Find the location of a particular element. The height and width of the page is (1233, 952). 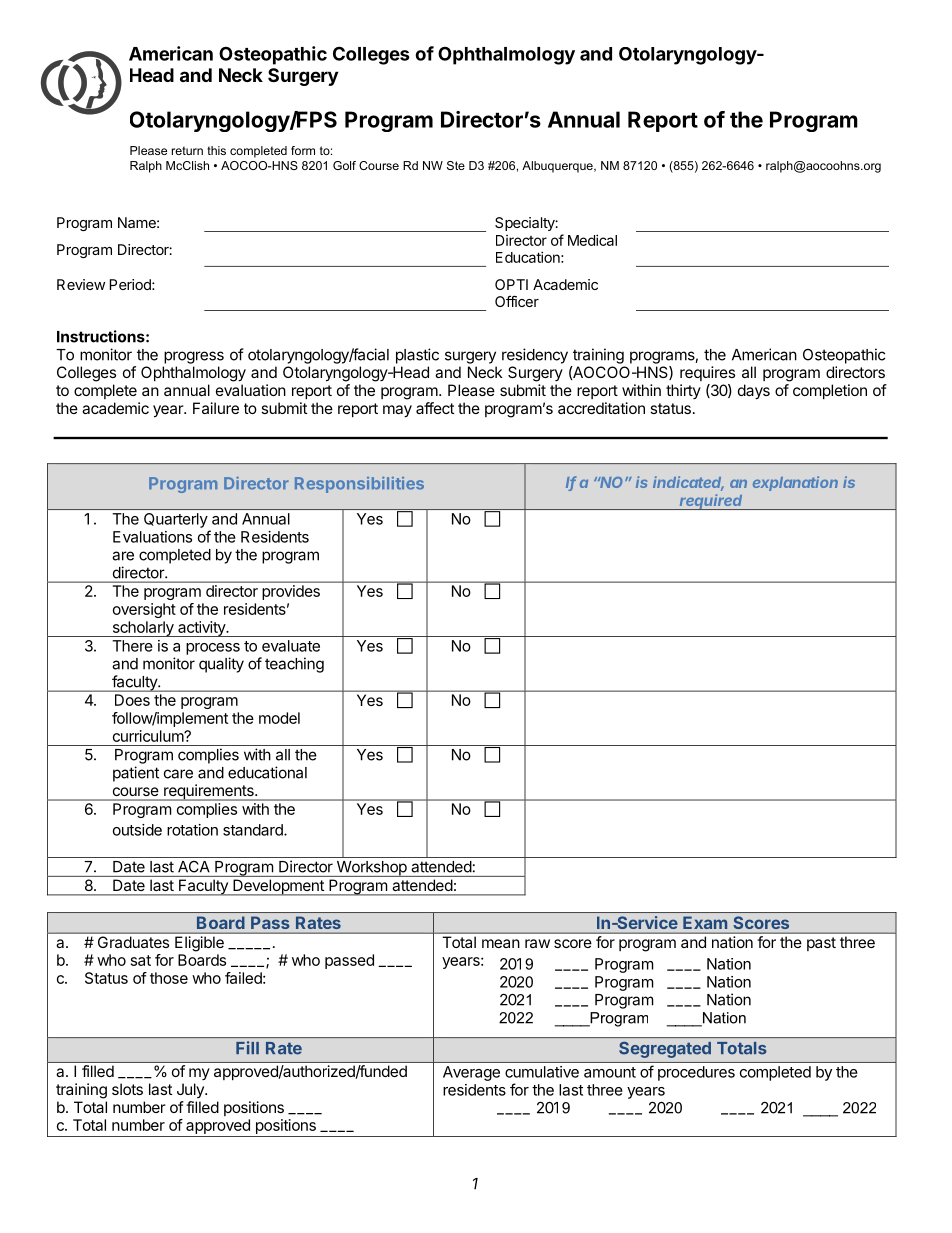

Albuquerque is located at coordinates (558, 167).
